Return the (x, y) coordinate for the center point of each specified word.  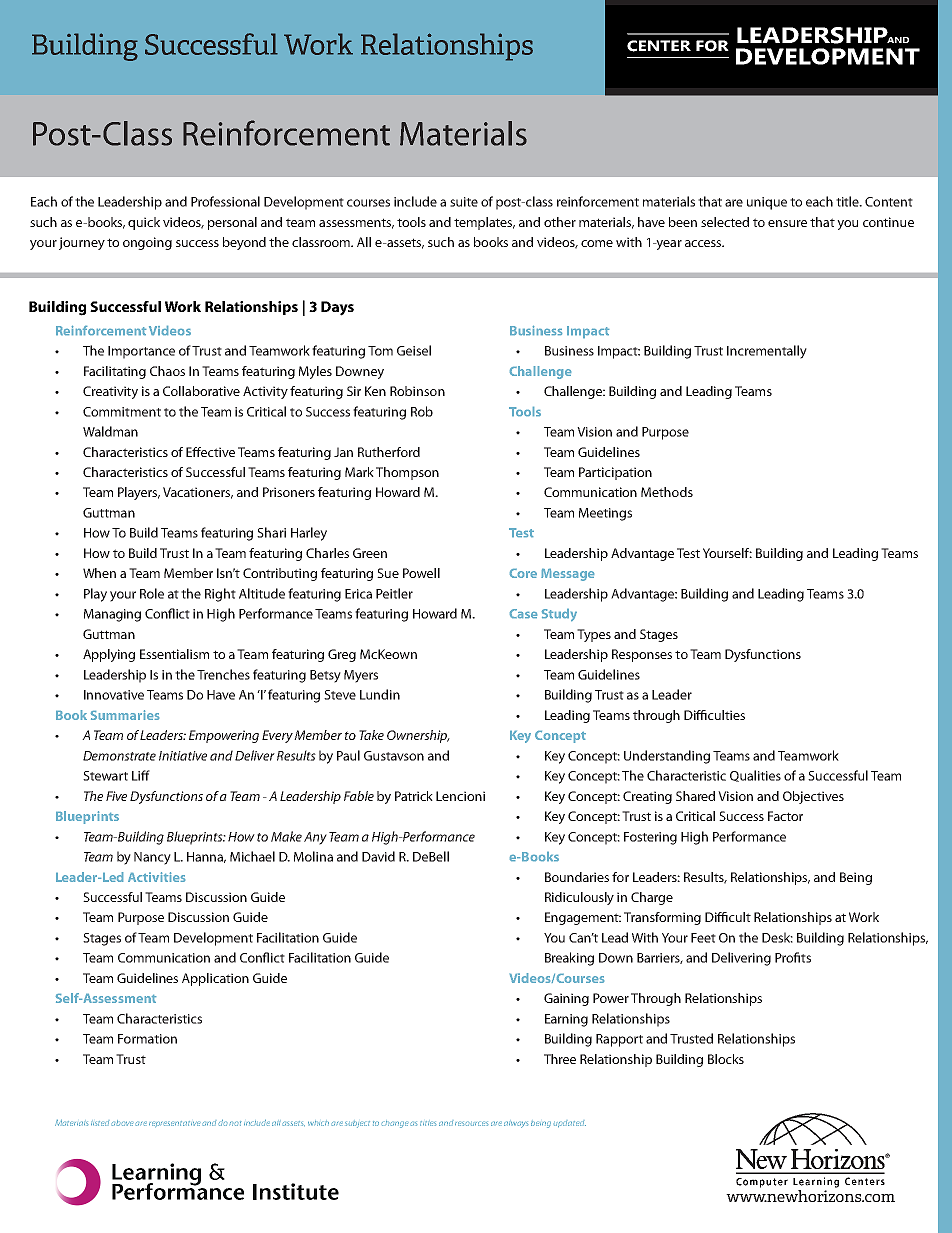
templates (484, 223)
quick (144, 223)
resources (471, 1124)
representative (174, 1123)
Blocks (726, 1059)
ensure (787, 223)
